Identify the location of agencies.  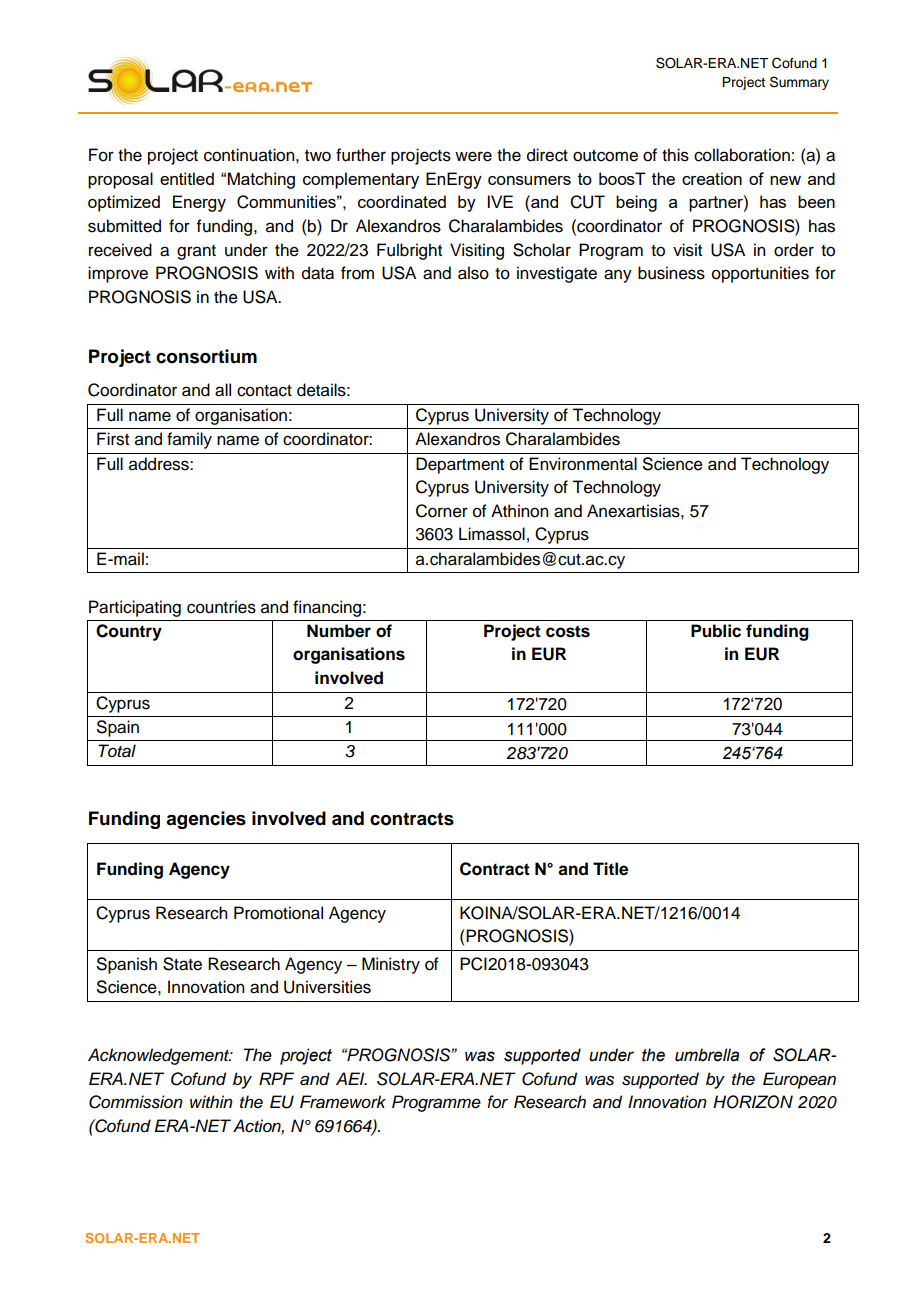
(206, 820).
